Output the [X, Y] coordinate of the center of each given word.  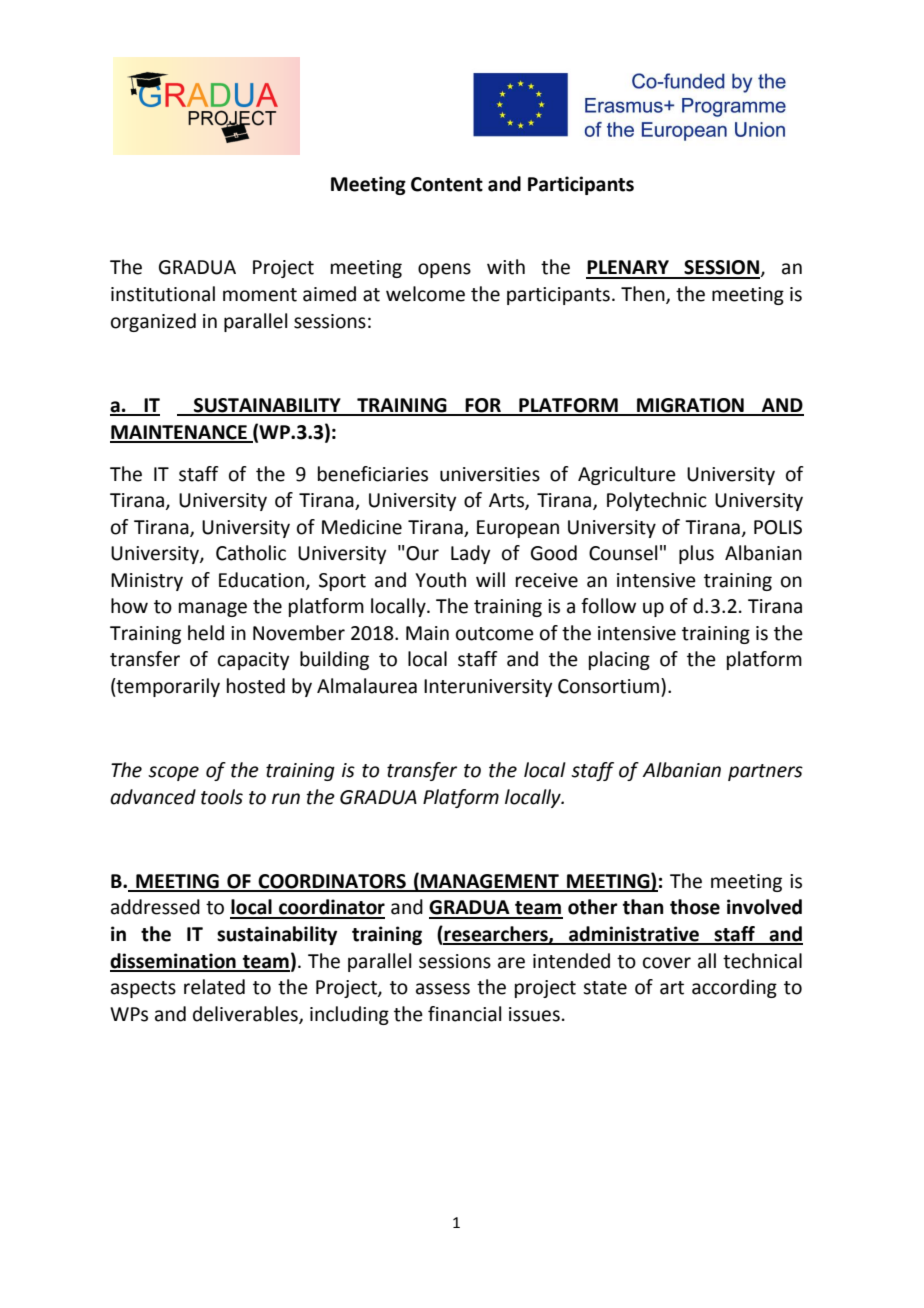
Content [447, 184]
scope [173, 773]
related [214, 987]
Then [644, 295]
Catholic [251, 553]
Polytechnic [657, 501]
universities [490, 474]
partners [765, 772]
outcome [495, 634]
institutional [163, 294]
